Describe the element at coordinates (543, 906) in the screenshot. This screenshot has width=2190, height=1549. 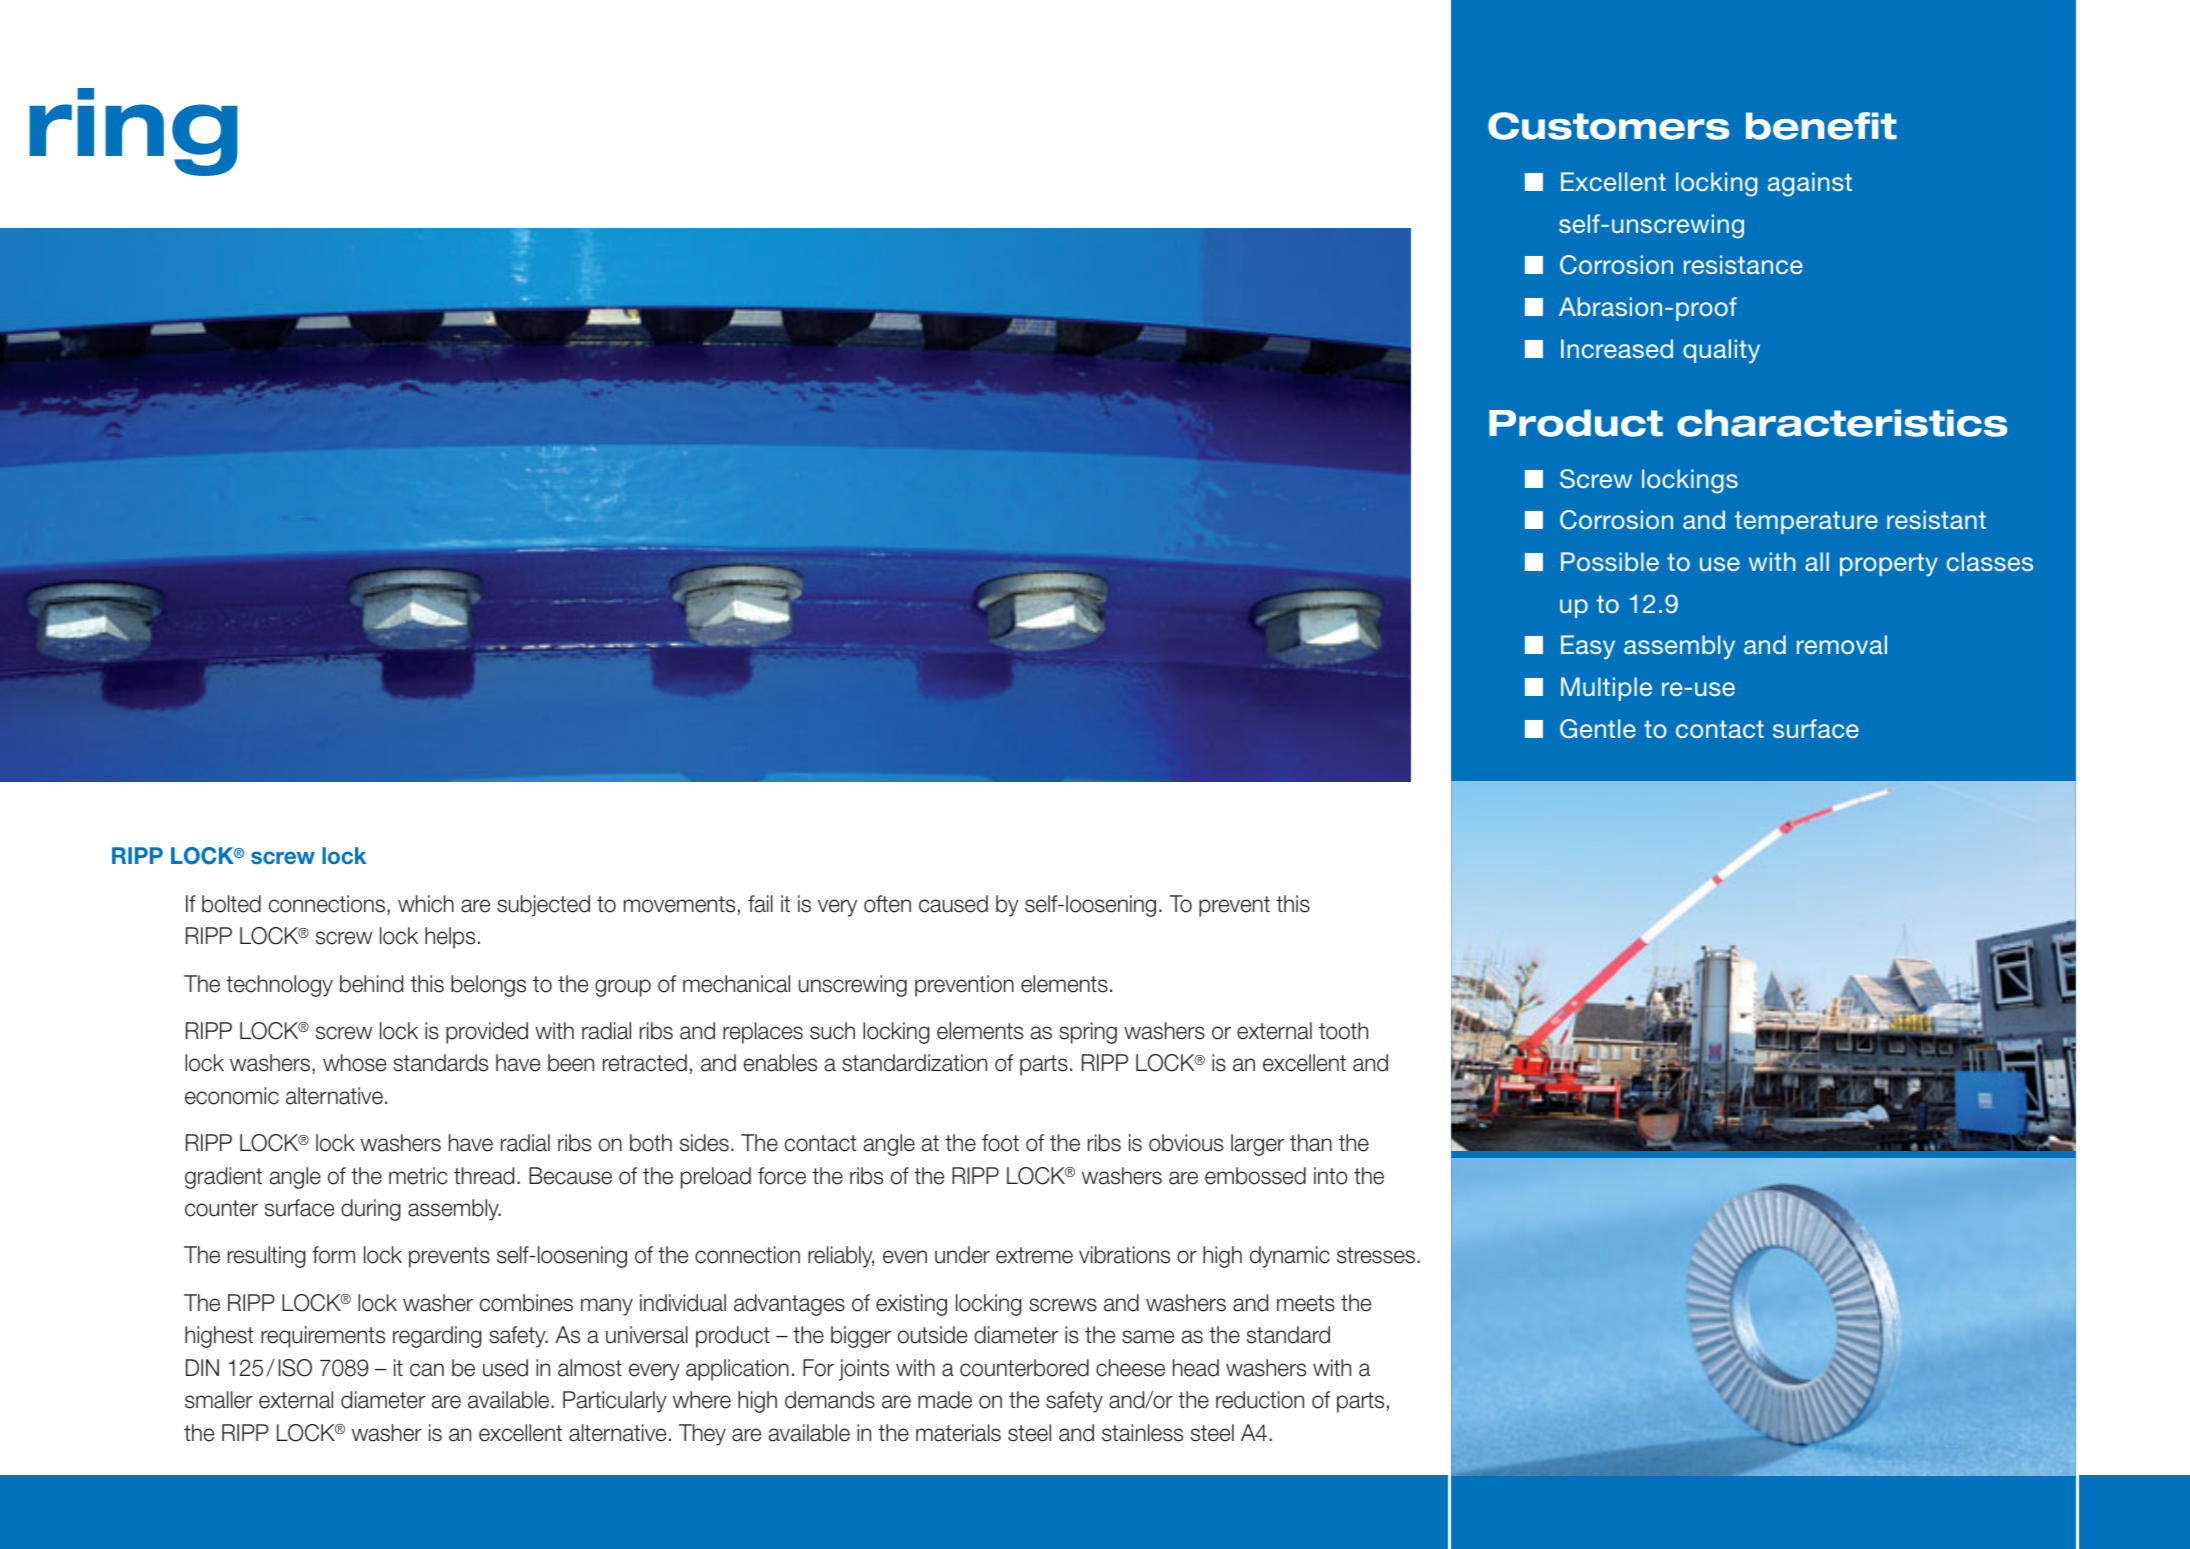
I see `subjected` at that location.
